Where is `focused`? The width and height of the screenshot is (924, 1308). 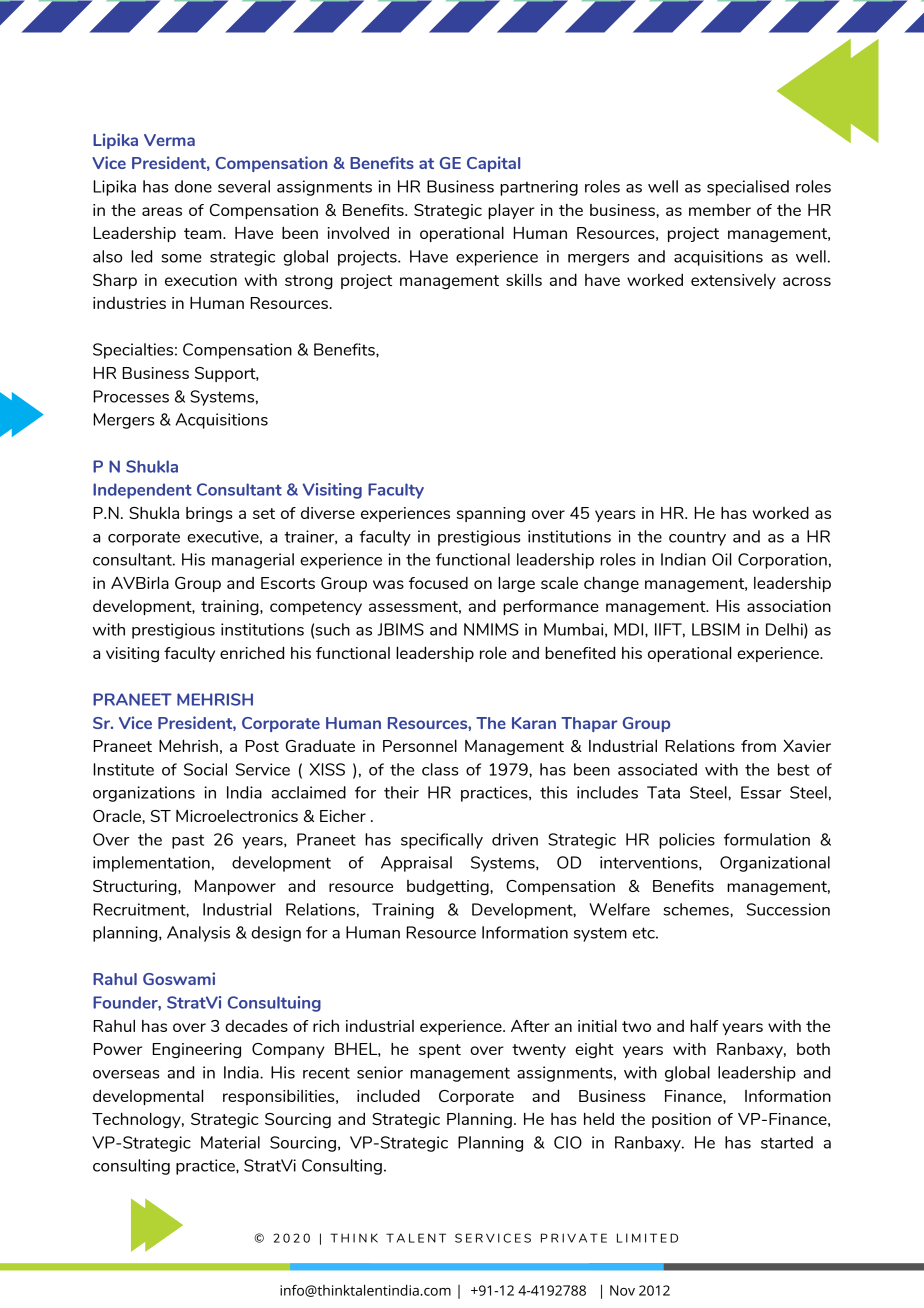 focused is located at coordinates (438, 583).
